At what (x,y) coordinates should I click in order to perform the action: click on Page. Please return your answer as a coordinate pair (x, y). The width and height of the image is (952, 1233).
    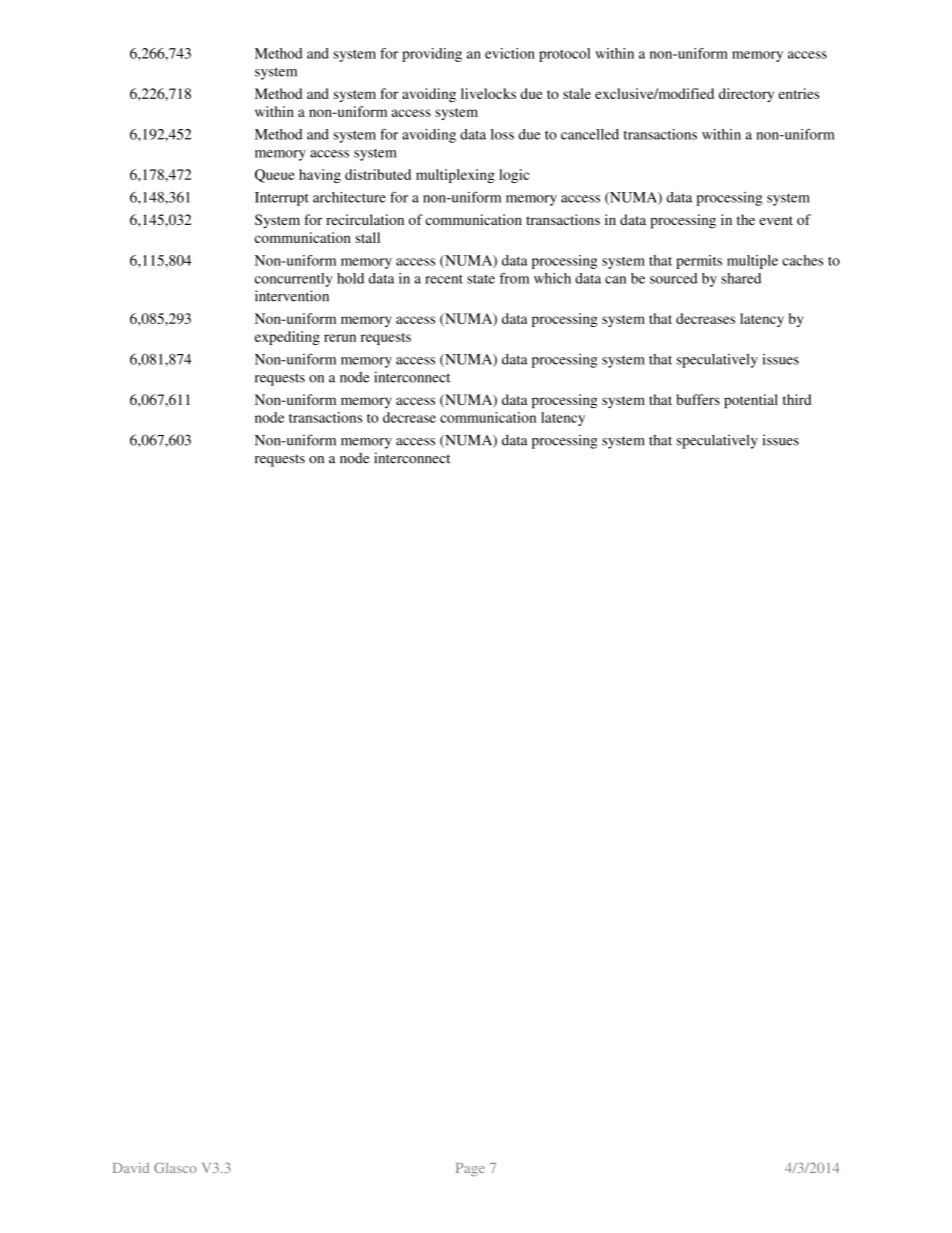
    Looking at the image, I should click on (470, 1170).
